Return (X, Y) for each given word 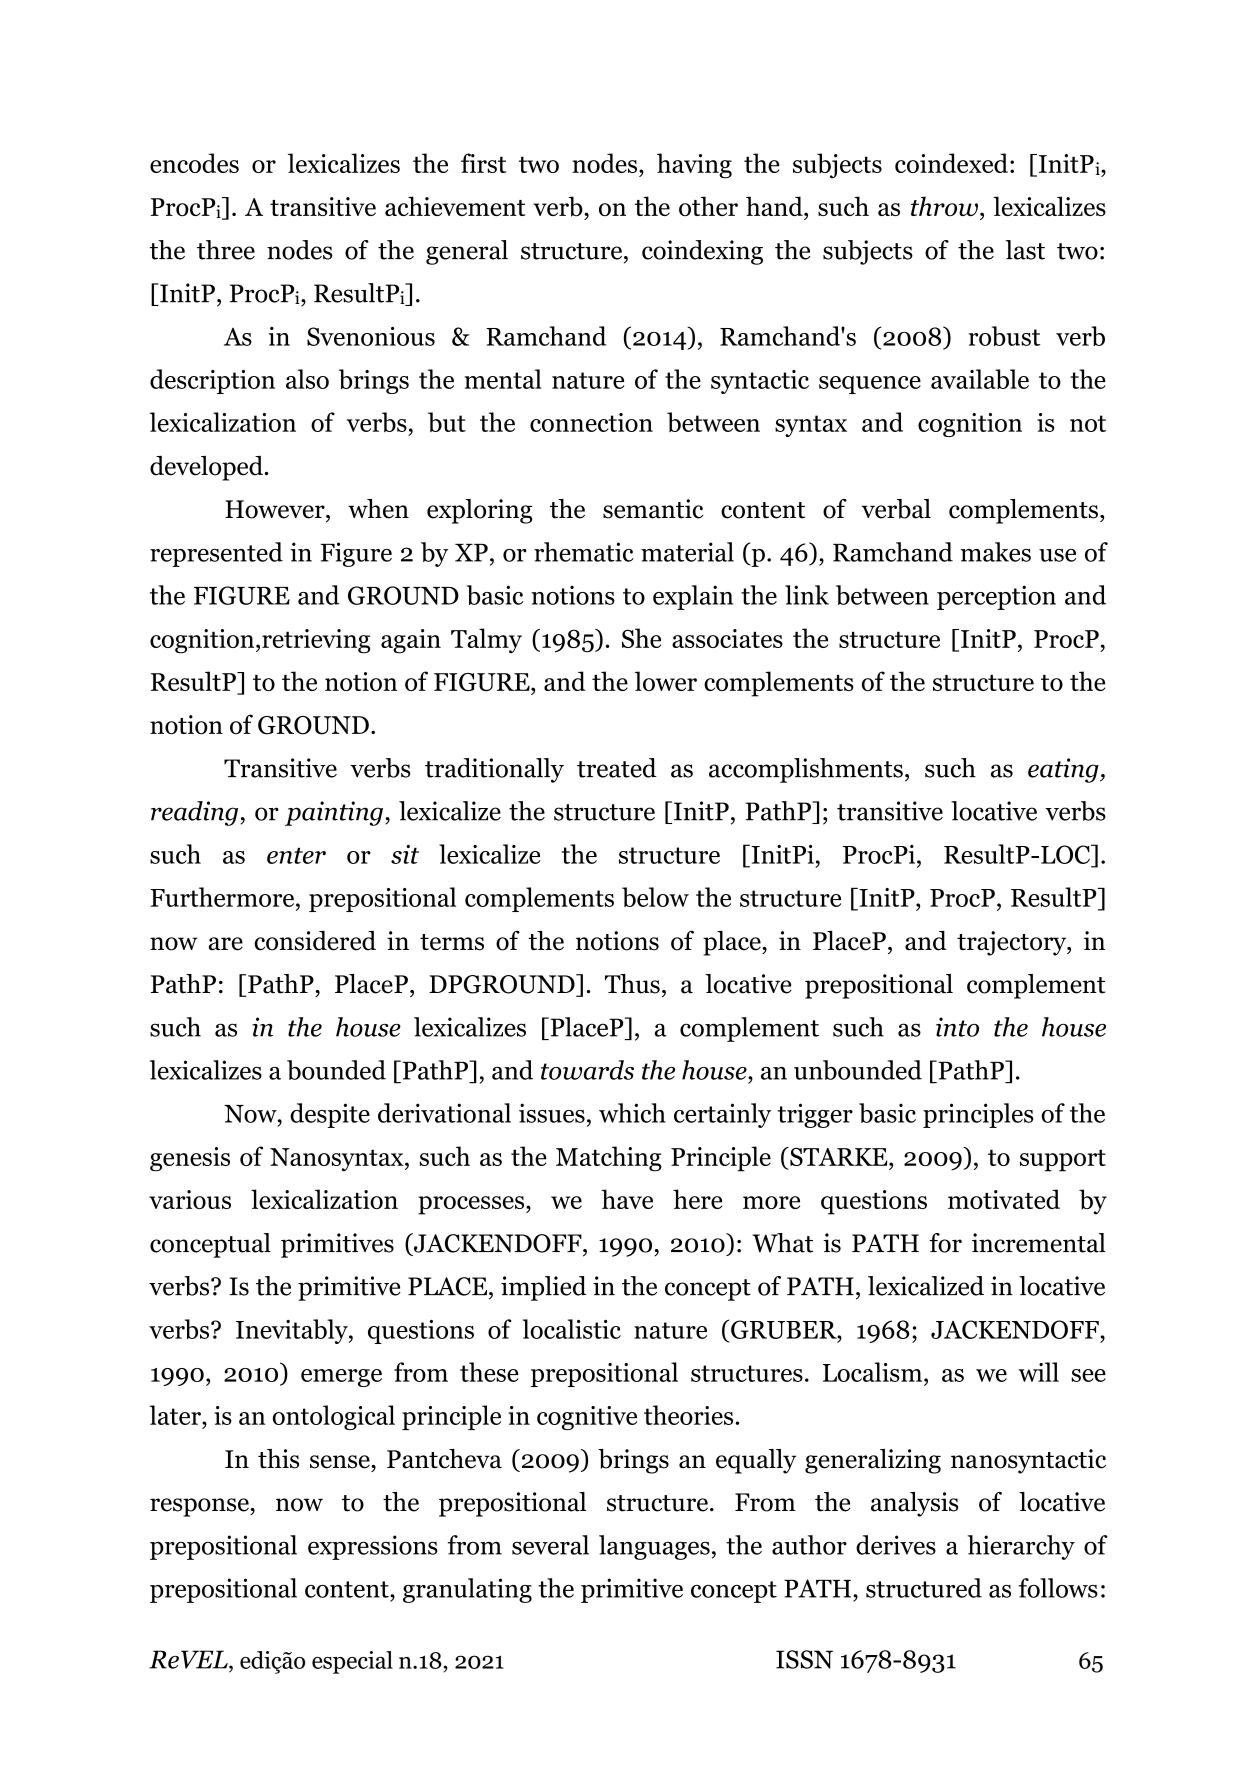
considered (315, 941)
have (627, 1199)
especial (352, 1662)
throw (944, 206)
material (687, 552)
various (190, 1199)
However (276, 509)
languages (654, 1547)
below (655, 897)
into (957, 1027)
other (708, 206)
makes (996, 552)
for (945, 1243)
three (226, 250)
